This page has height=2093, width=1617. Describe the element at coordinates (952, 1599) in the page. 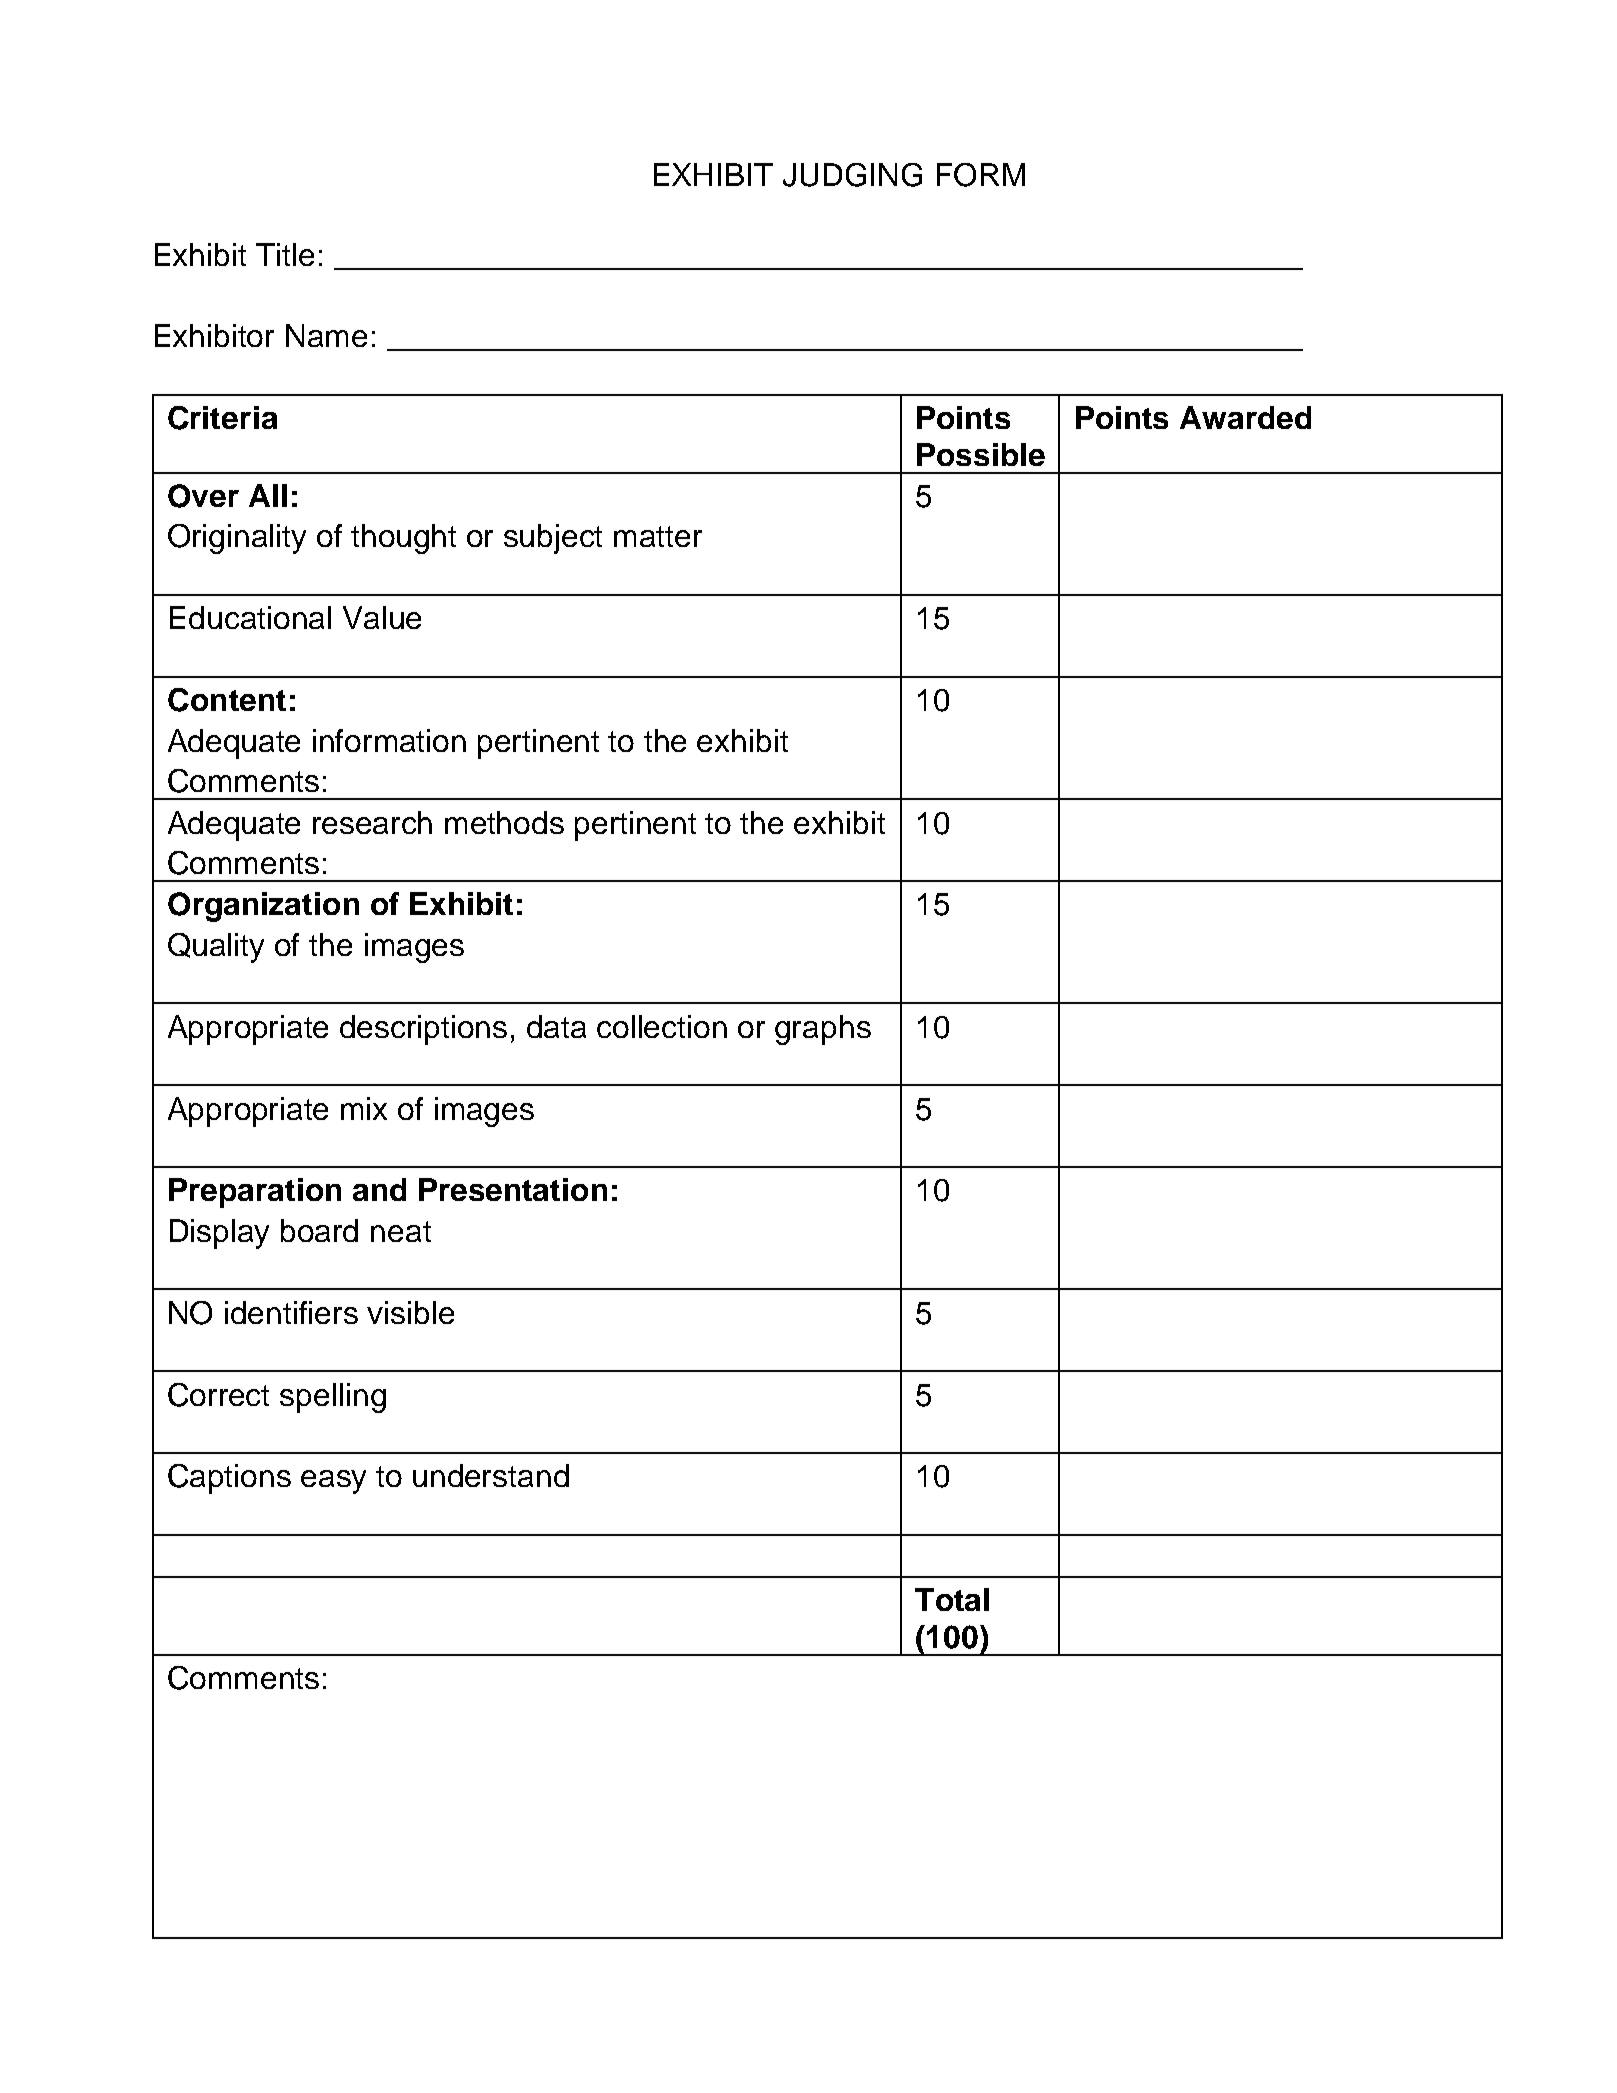

I see `Total` at that location.
